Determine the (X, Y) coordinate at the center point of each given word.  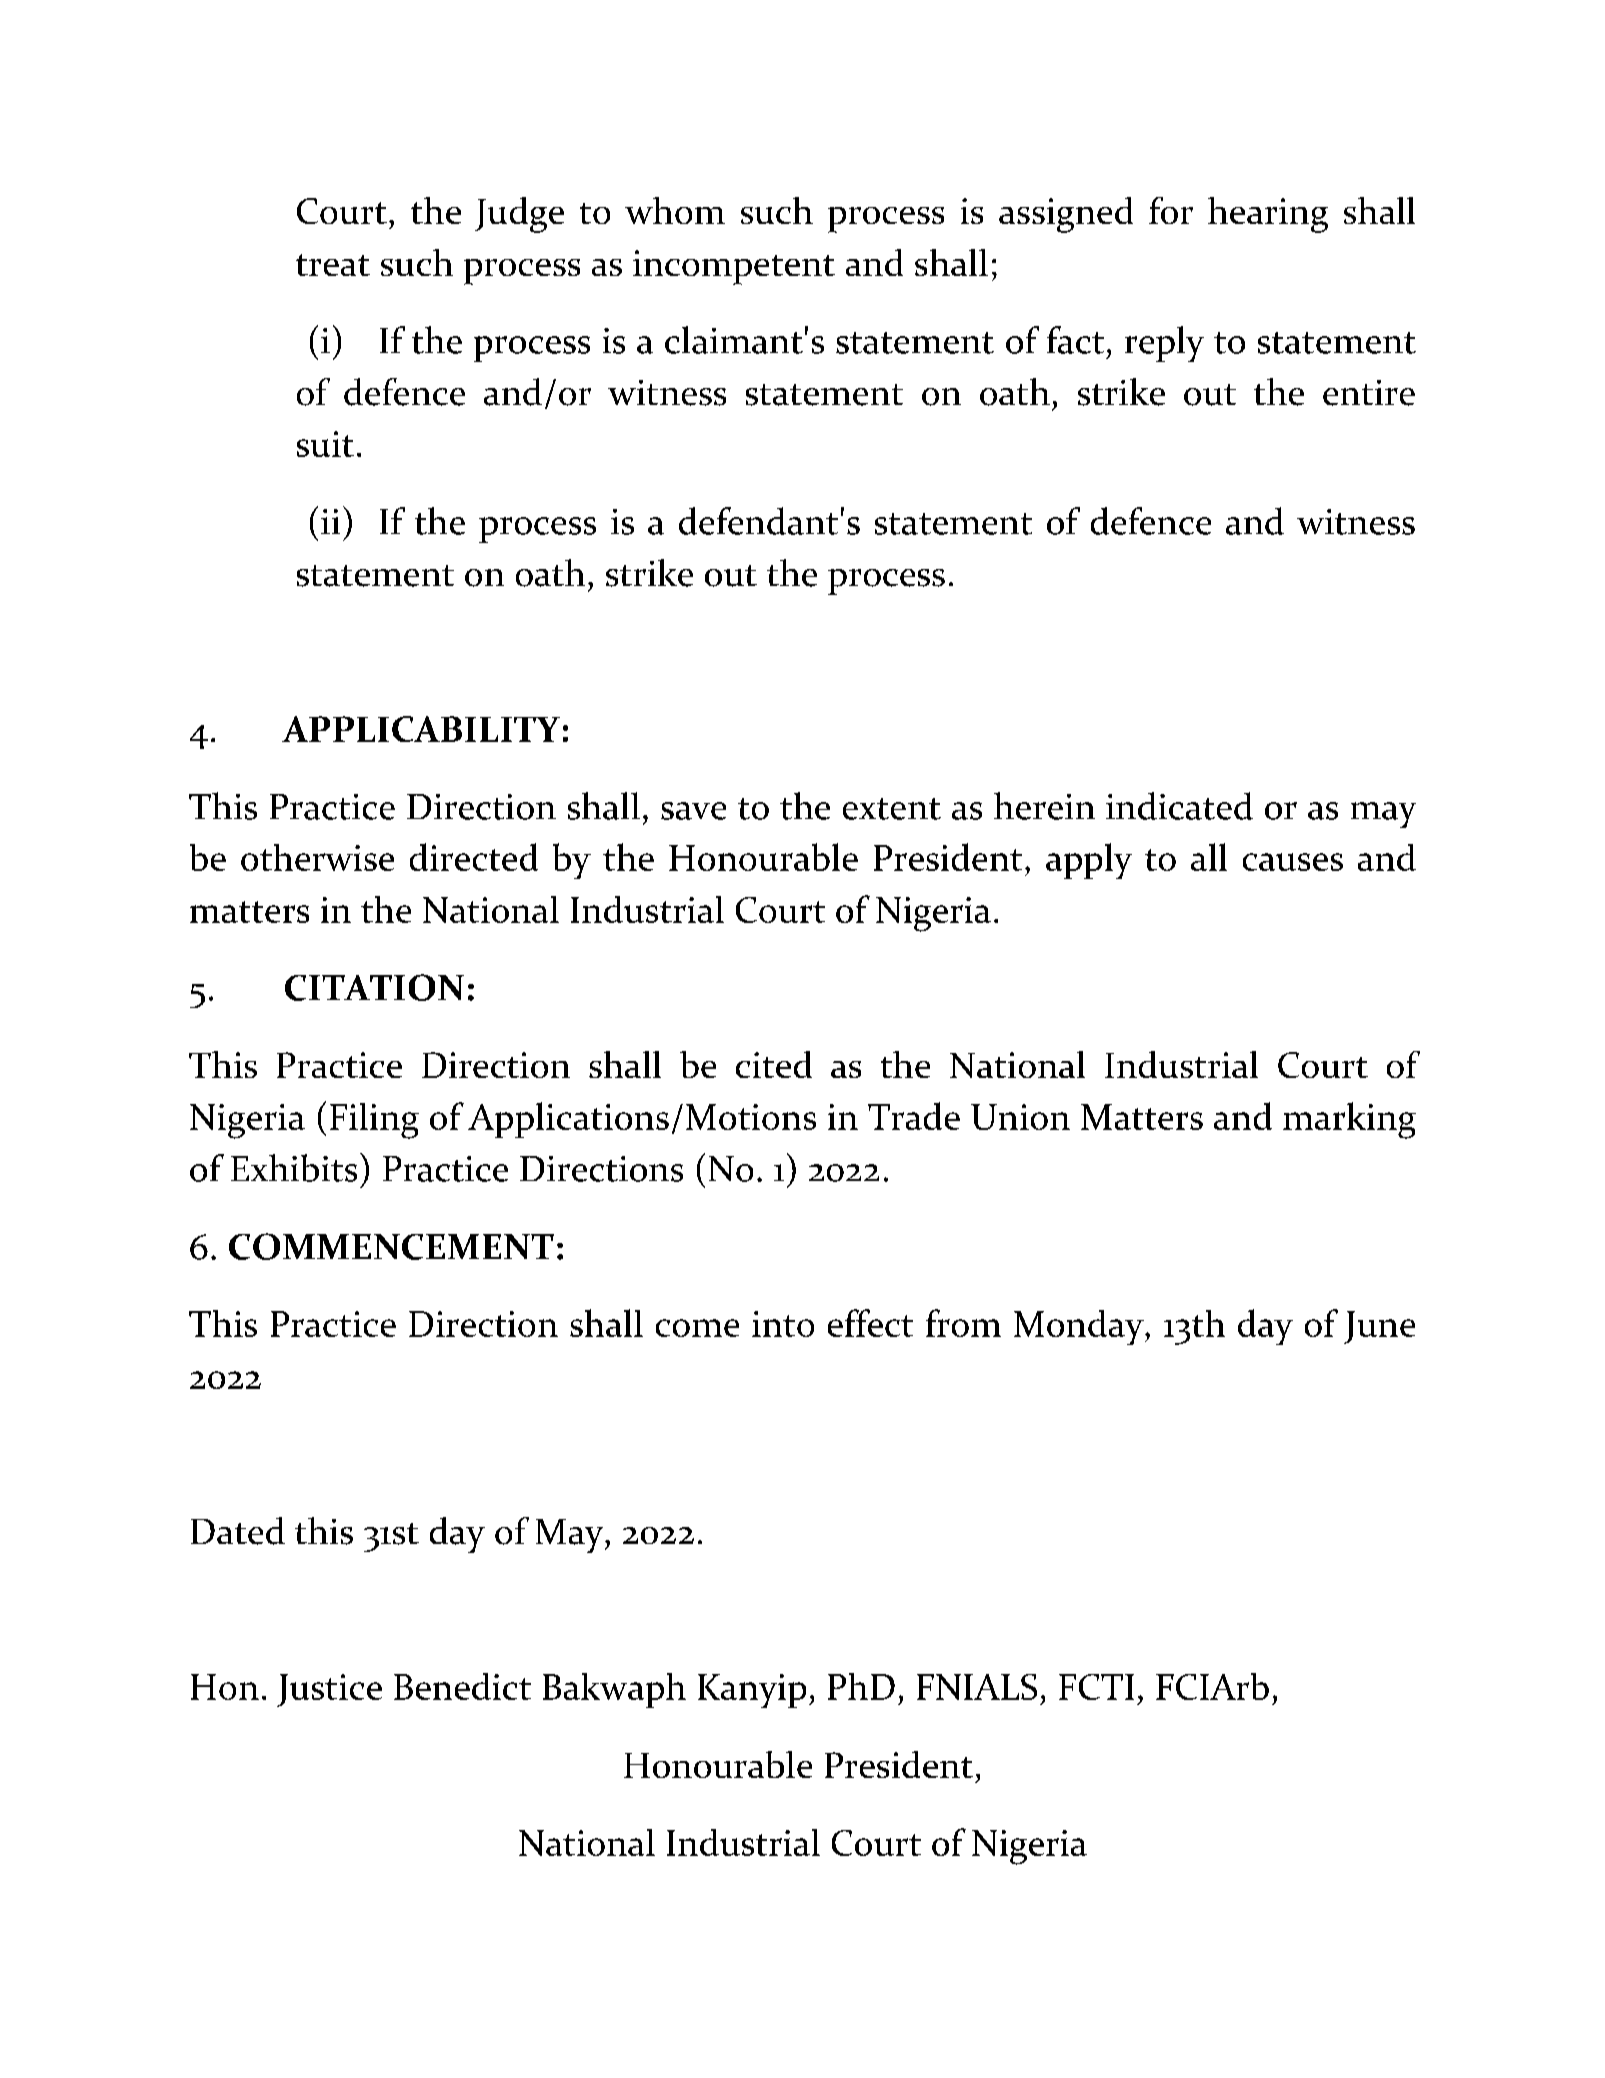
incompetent (734, 267)
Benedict (462, 1686)
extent (892, 809)
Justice (329, 1690)
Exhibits (294, 1168)
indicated (1179, 806)
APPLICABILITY (421, 729)
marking (1349, 1120)
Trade (914, 1116)
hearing (1268, 215)
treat (333, 265)
